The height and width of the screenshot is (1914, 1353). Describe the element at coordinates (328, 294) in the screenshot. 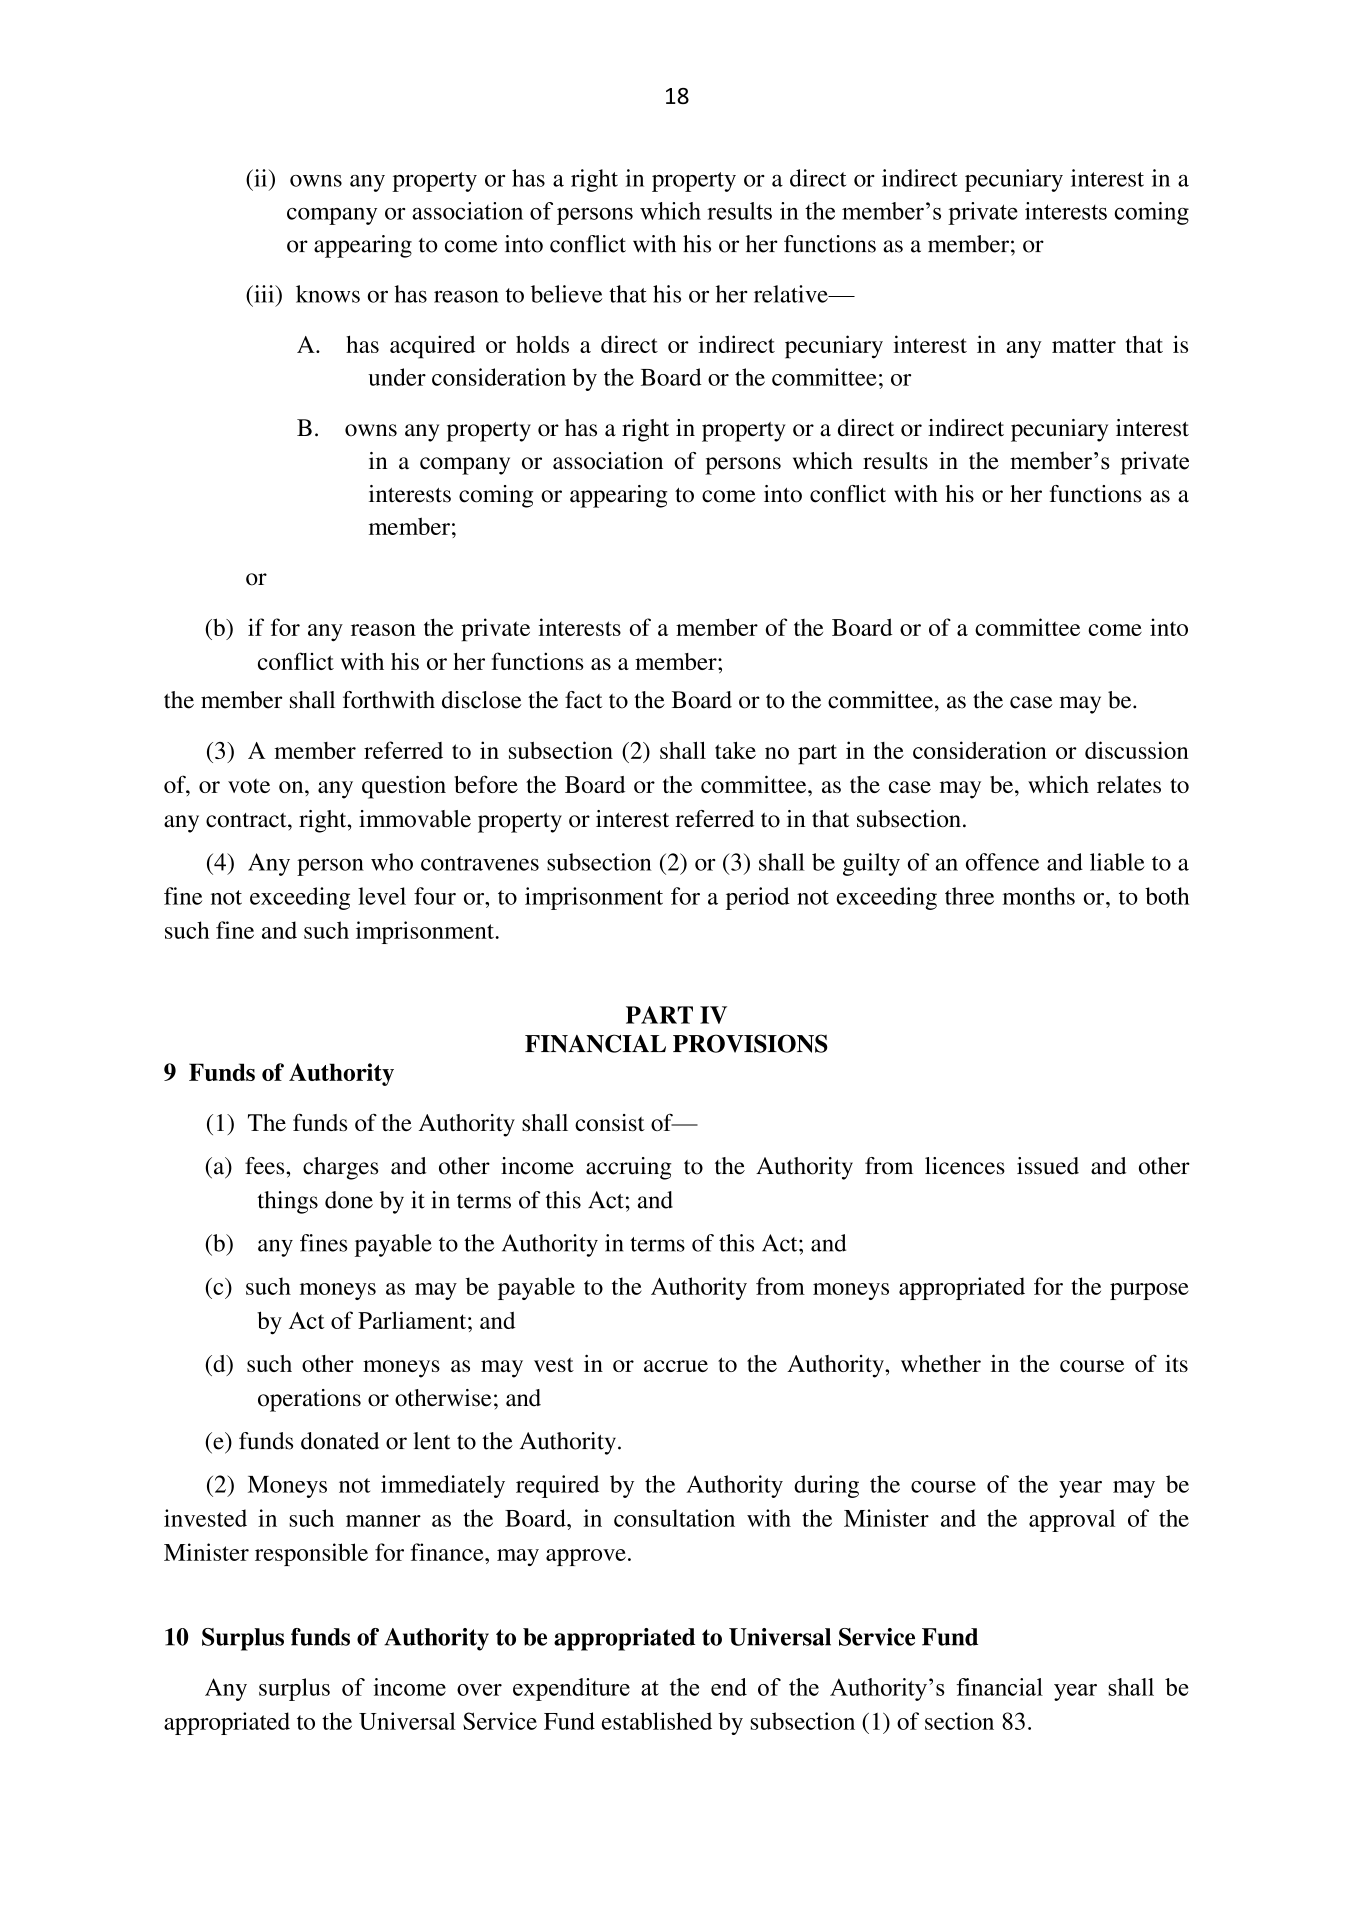

I see `knows` at that location.
